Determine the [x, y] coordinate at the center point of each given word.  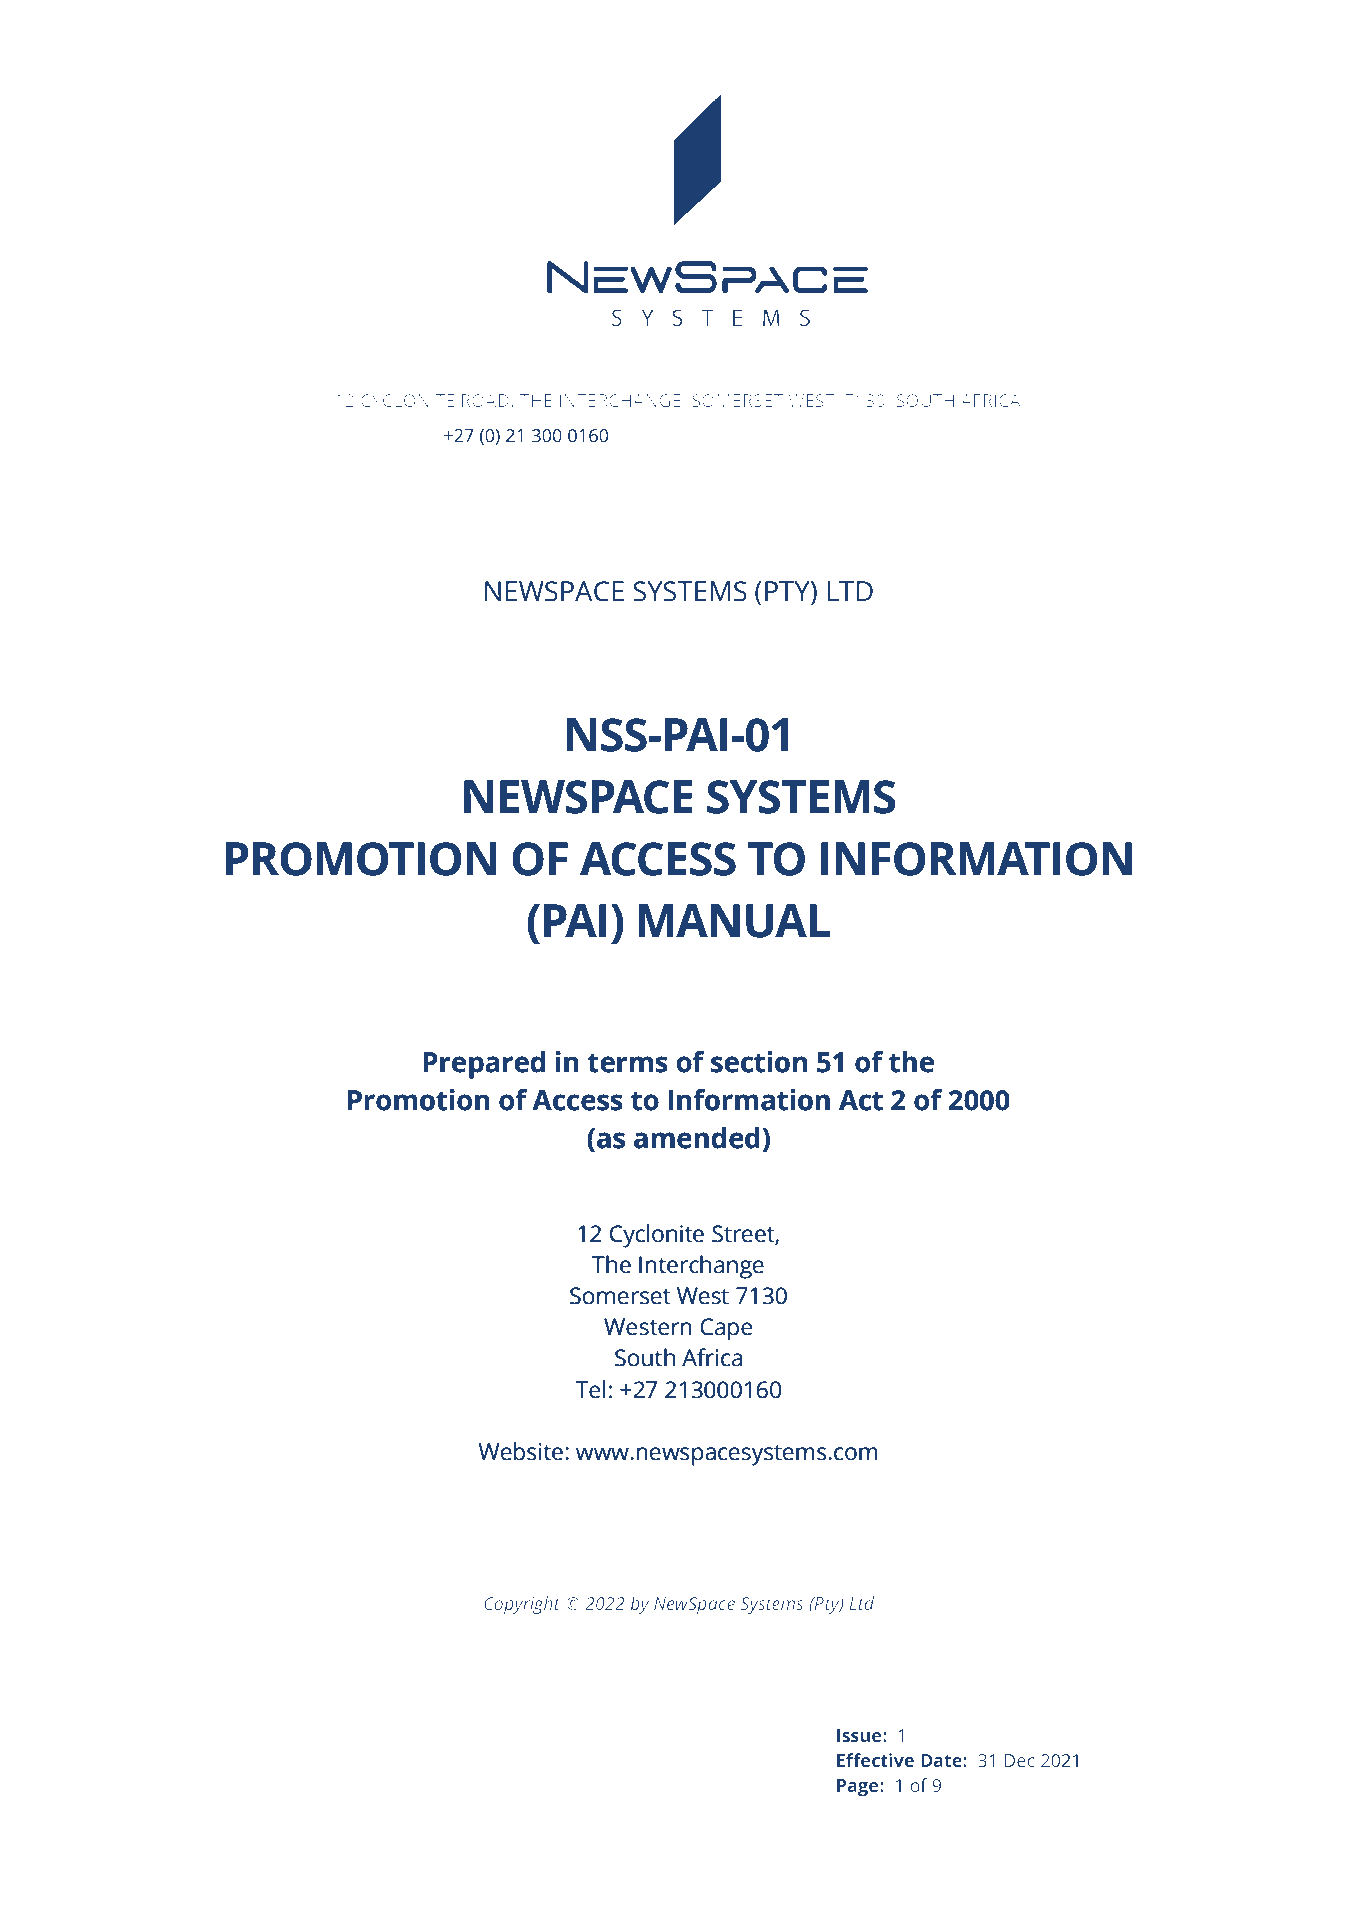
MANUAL [734, 921]
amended [697, 1138]
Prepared [484, 1065]
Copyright [522, 1605]
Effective [875, 1760]
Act [861, 1100]
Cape [726, 1329]
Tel [590, 1389]
